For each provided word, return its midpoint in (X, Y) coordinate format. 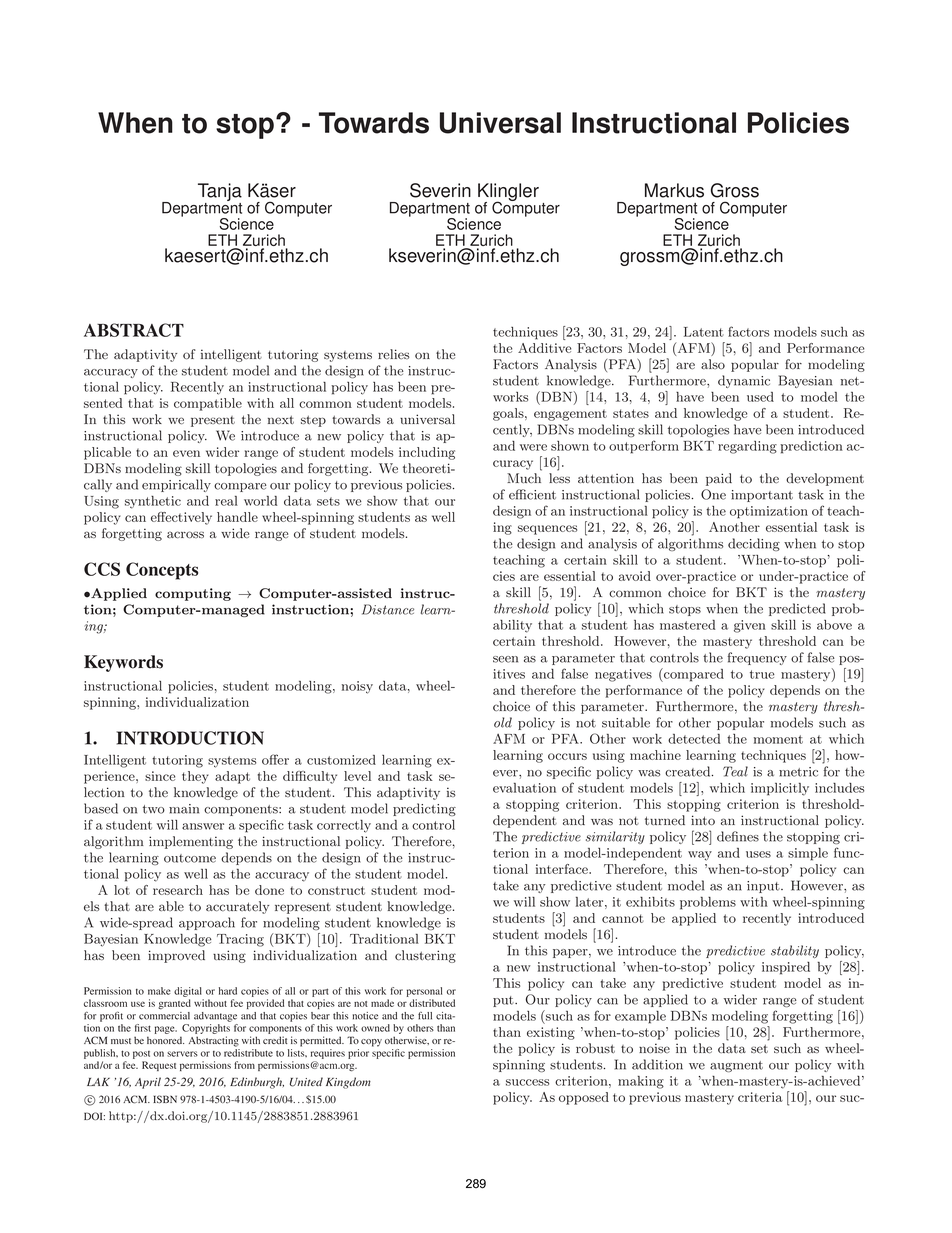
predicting (424, 809)
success (527, 1082)
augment (736, 1066)
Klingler (508, 193)
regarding (747, 447)
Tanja (220, 193)
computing (193, 594)
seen (505, 659)
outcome (190, 858)
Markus (674, 190)
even (186, 453)
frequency (757, 658)
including (427, 453)
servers (182, 1054)
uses (758, 854)
